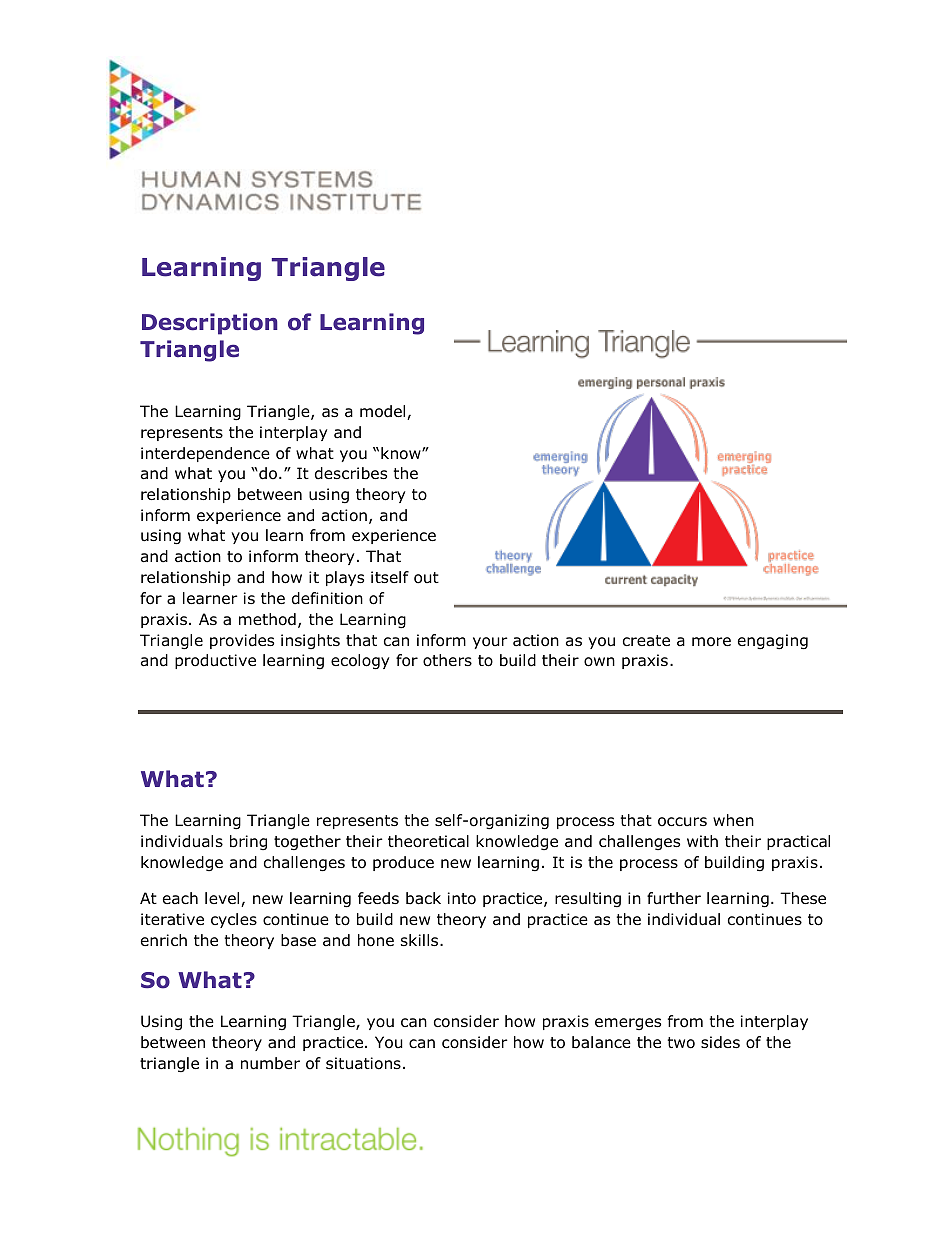 This page has height=1233, width=952. I want to click on describes, so click(351, 473).
